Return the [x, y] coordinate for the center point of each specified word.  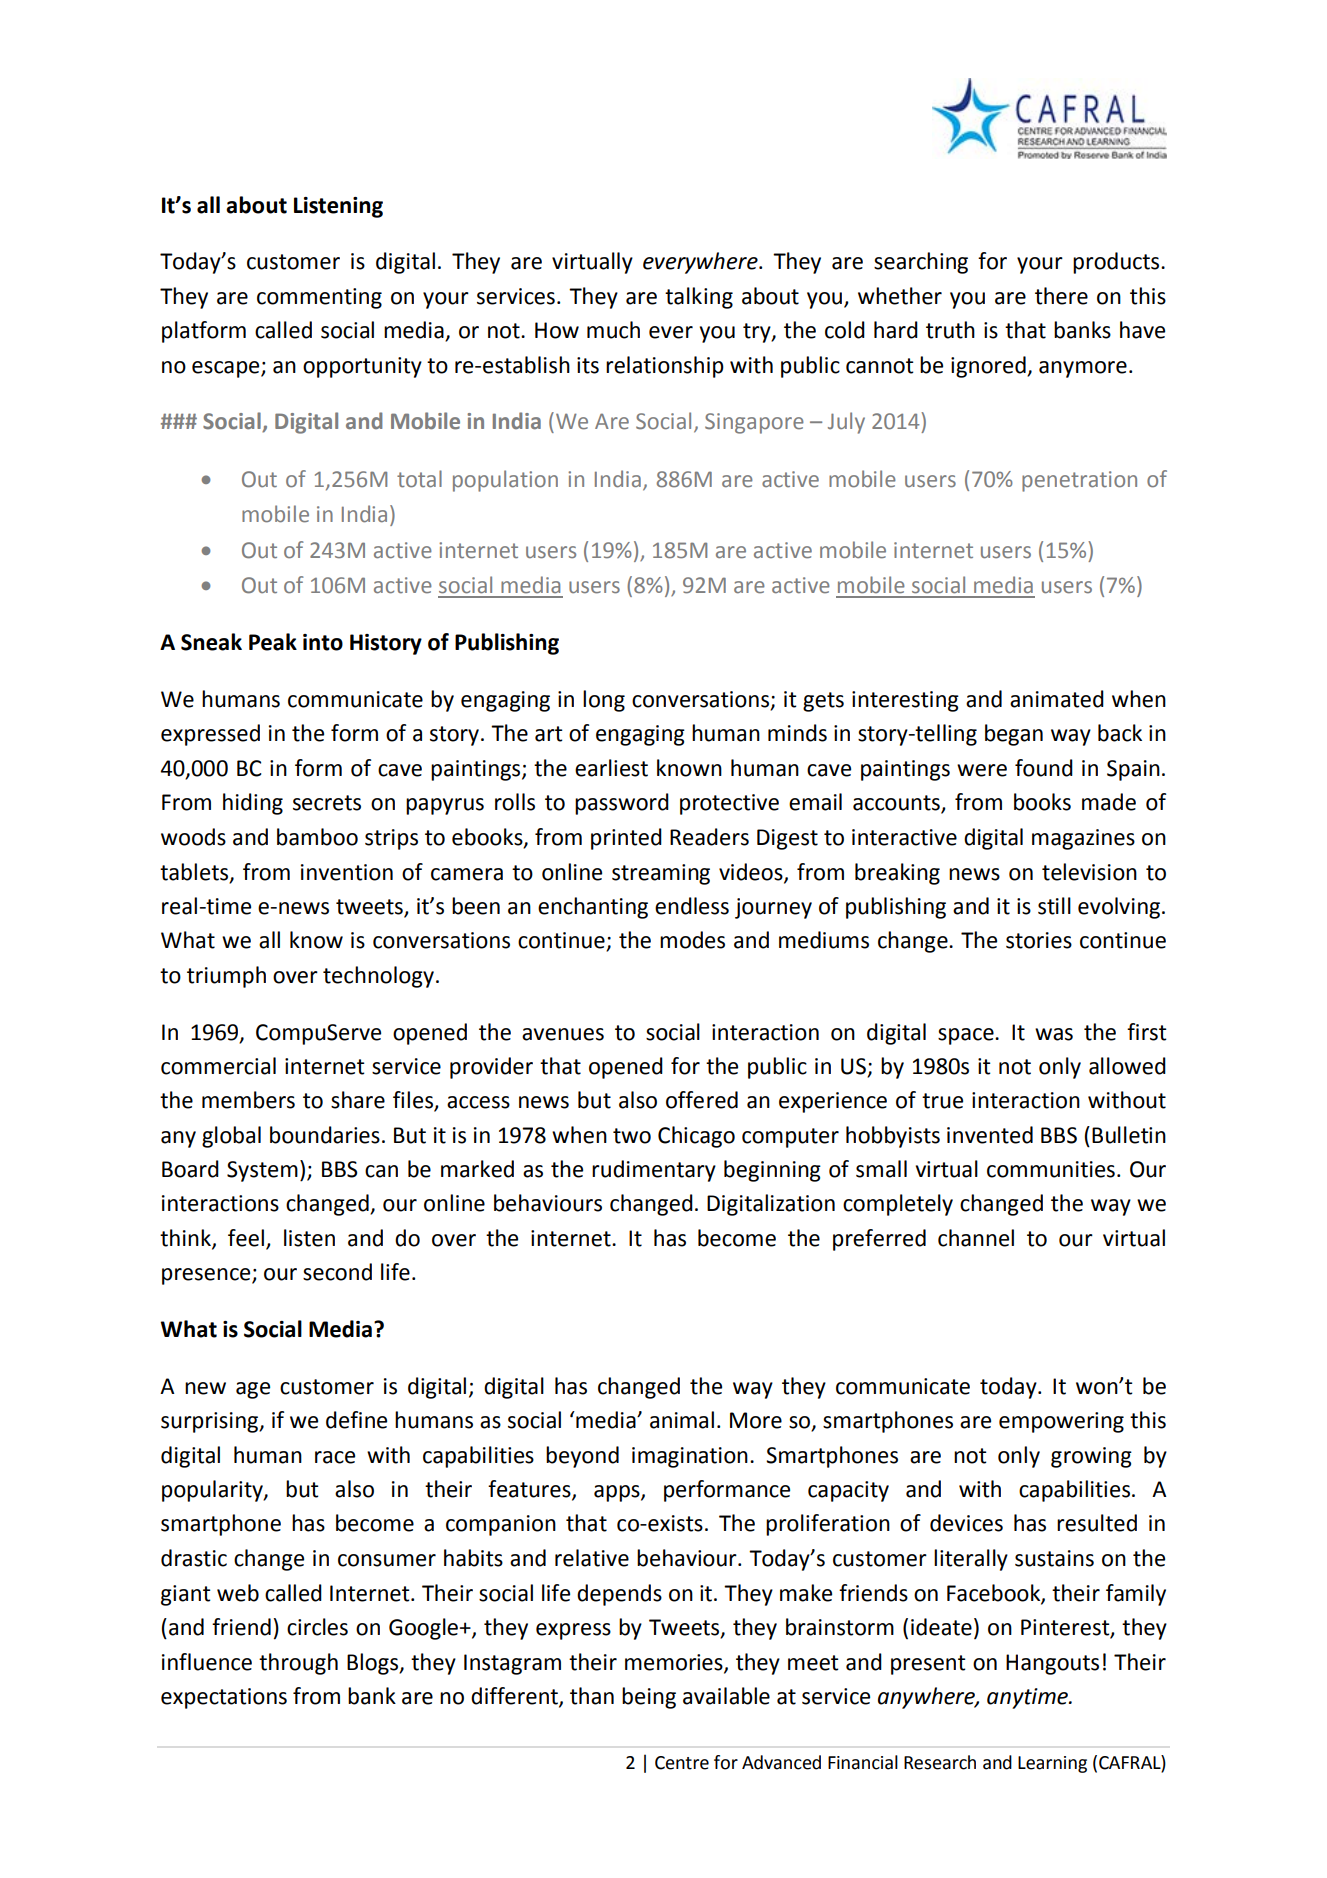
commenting [319, 298]
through [298, 1664]
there [1061, 296]
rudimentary [654, 1171]
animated [1057, 699]
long [604, 701]
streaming [661, 874]
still [1054, 906]
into [323, 642]
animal [682, 1420]
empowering [1061, 1422]
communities [1051, 1169]
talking [699, 298]
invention [347, 872]
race [335, 1457]
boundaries [325, 1135]
